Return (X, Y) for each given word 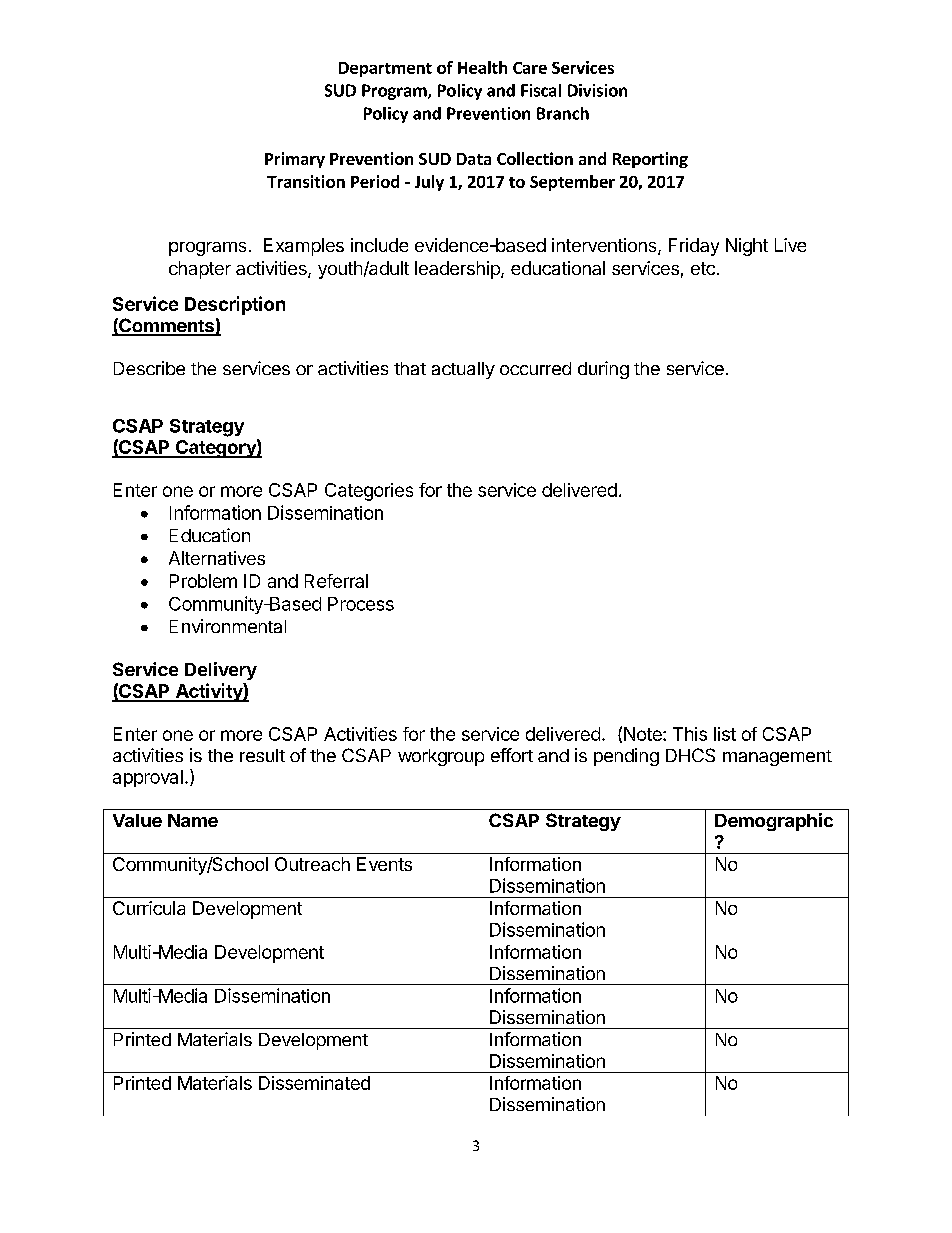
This (690, 734)
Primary (295, 160)
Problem (203, 581)
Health (482, 67)
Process (361, 604)
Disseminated (314, 1083)
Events (384, 864)
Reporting (650, 160)
